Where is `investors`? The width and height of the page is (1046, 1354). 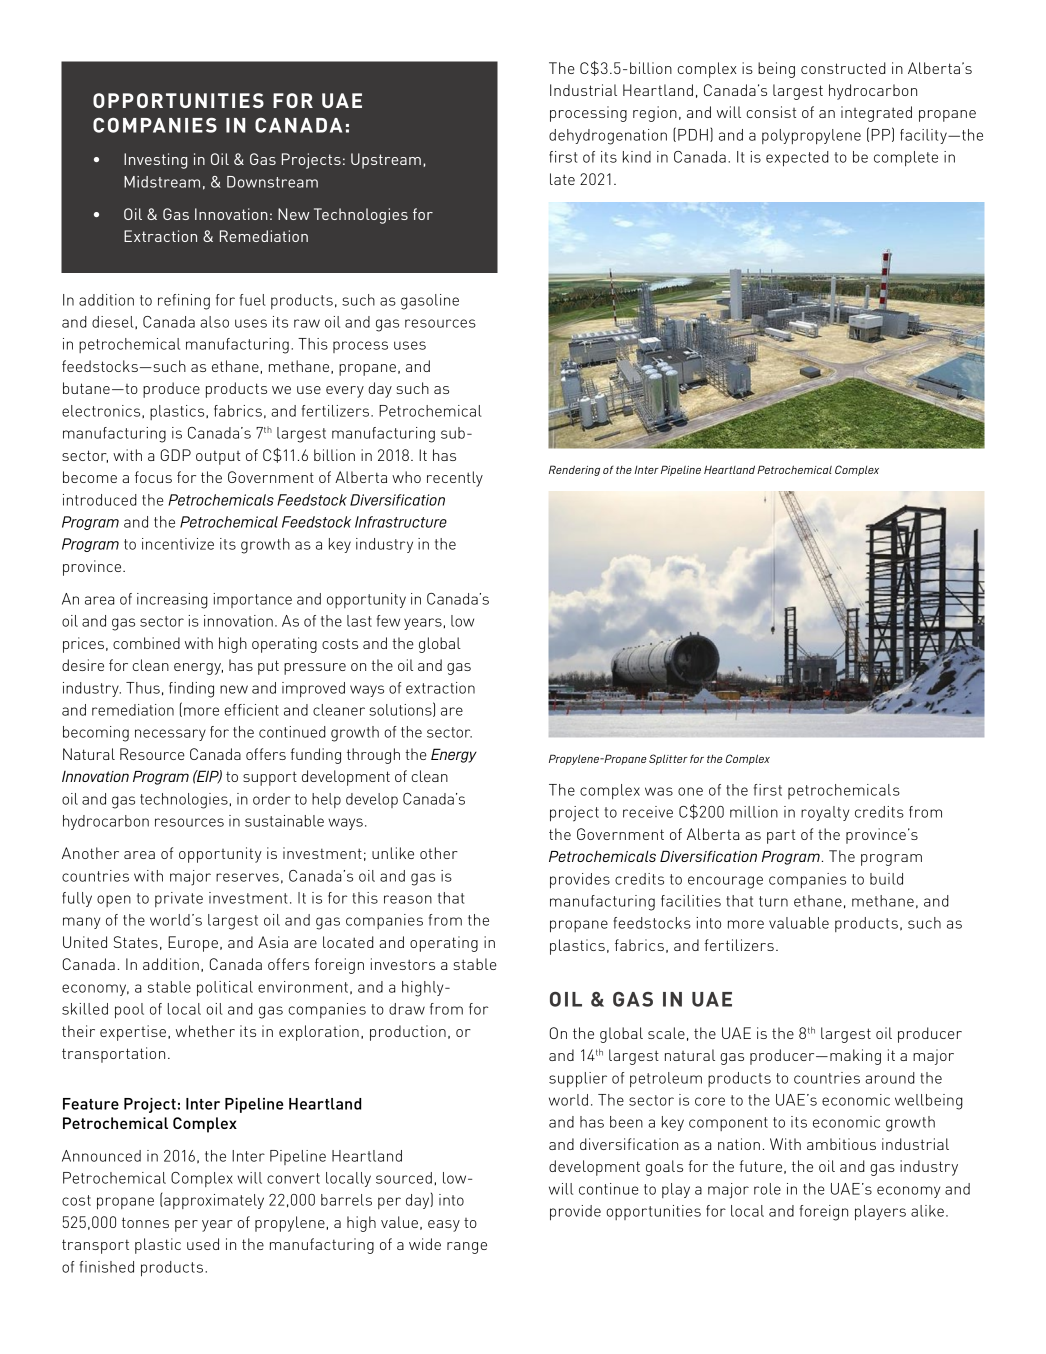
investors is located at coordinates (403, 964).
